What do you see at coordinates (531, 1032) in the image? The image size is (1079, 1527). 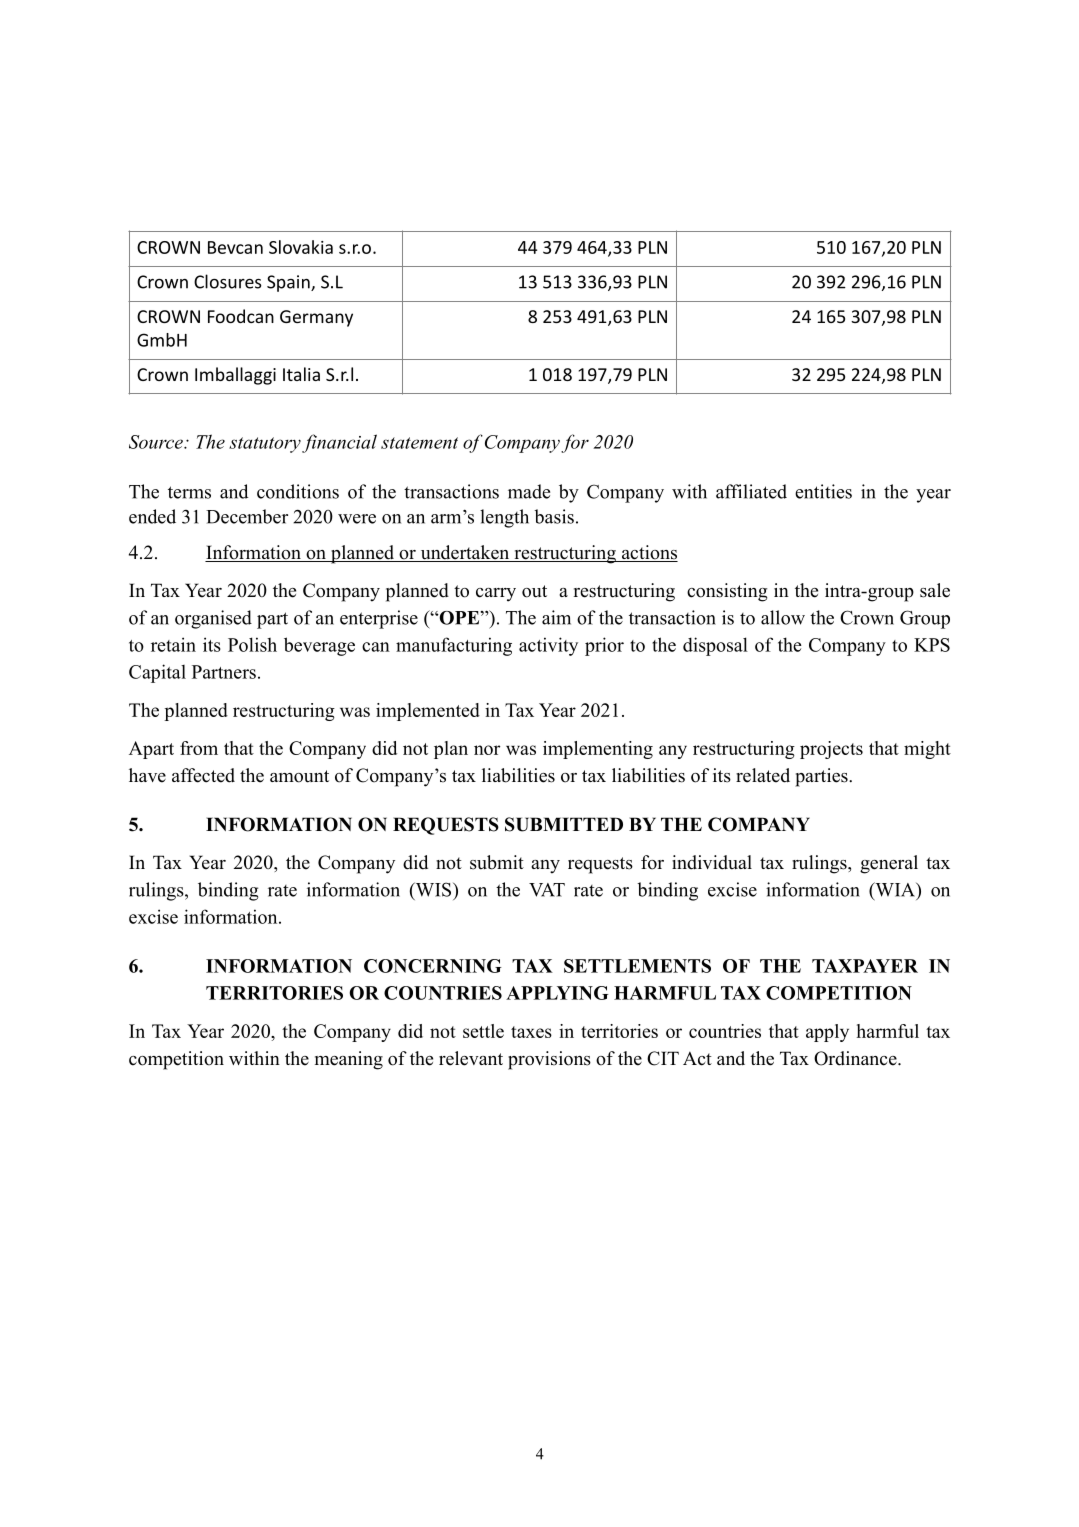 I see `taxes` at bounding box center [531, 1032].
